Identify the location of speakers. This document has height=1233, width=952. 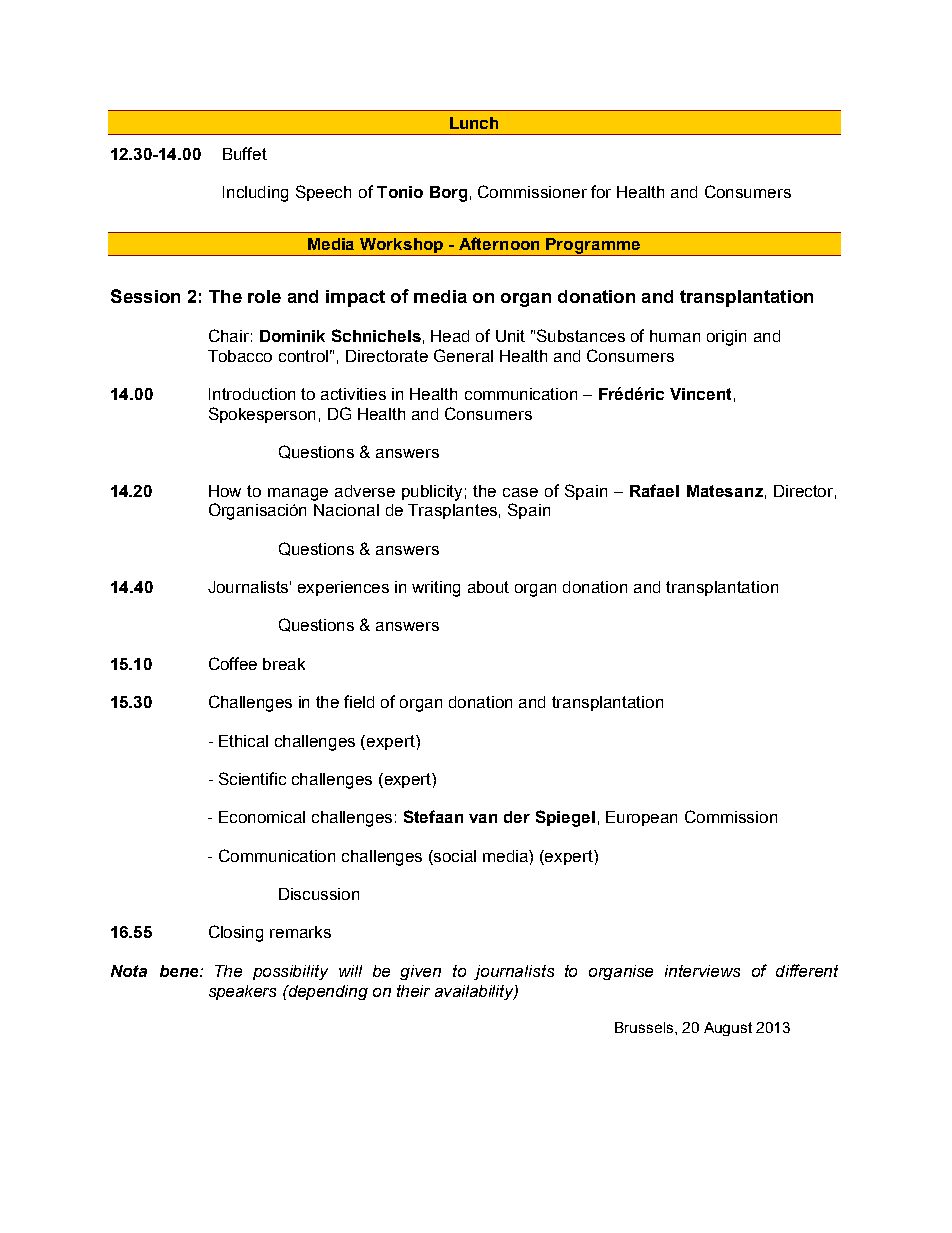
(242, 992).
